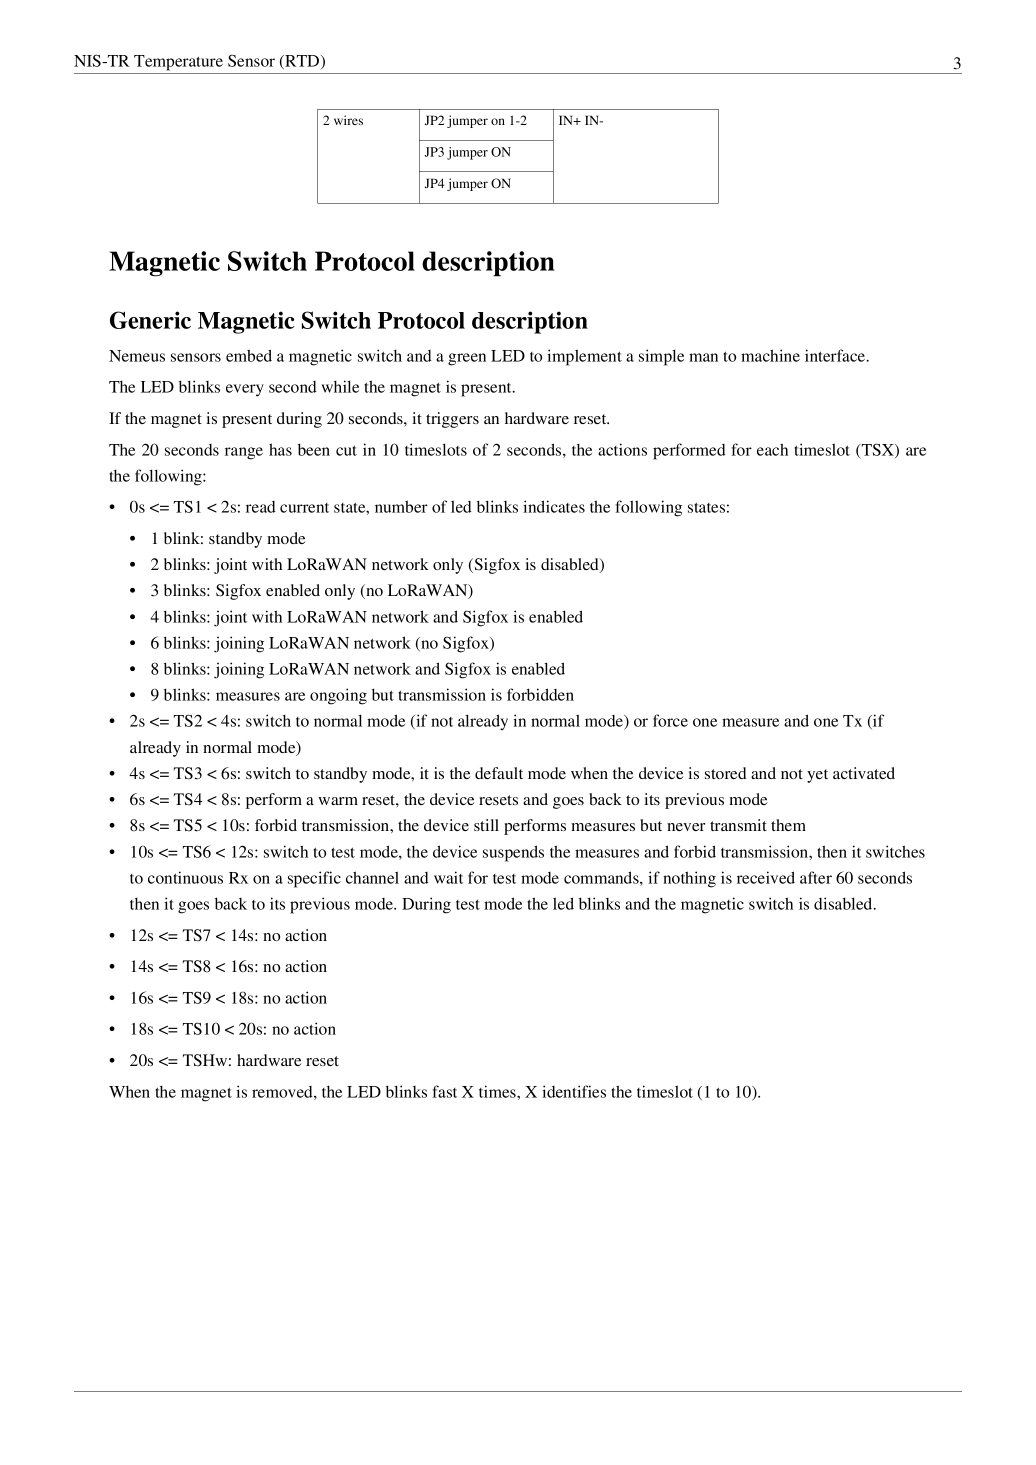 The image size is (1036, 1465). What do you see at coordinates (178, 63) in the screenshot?
I see `Temperature` at bounding box center [178, 63].
